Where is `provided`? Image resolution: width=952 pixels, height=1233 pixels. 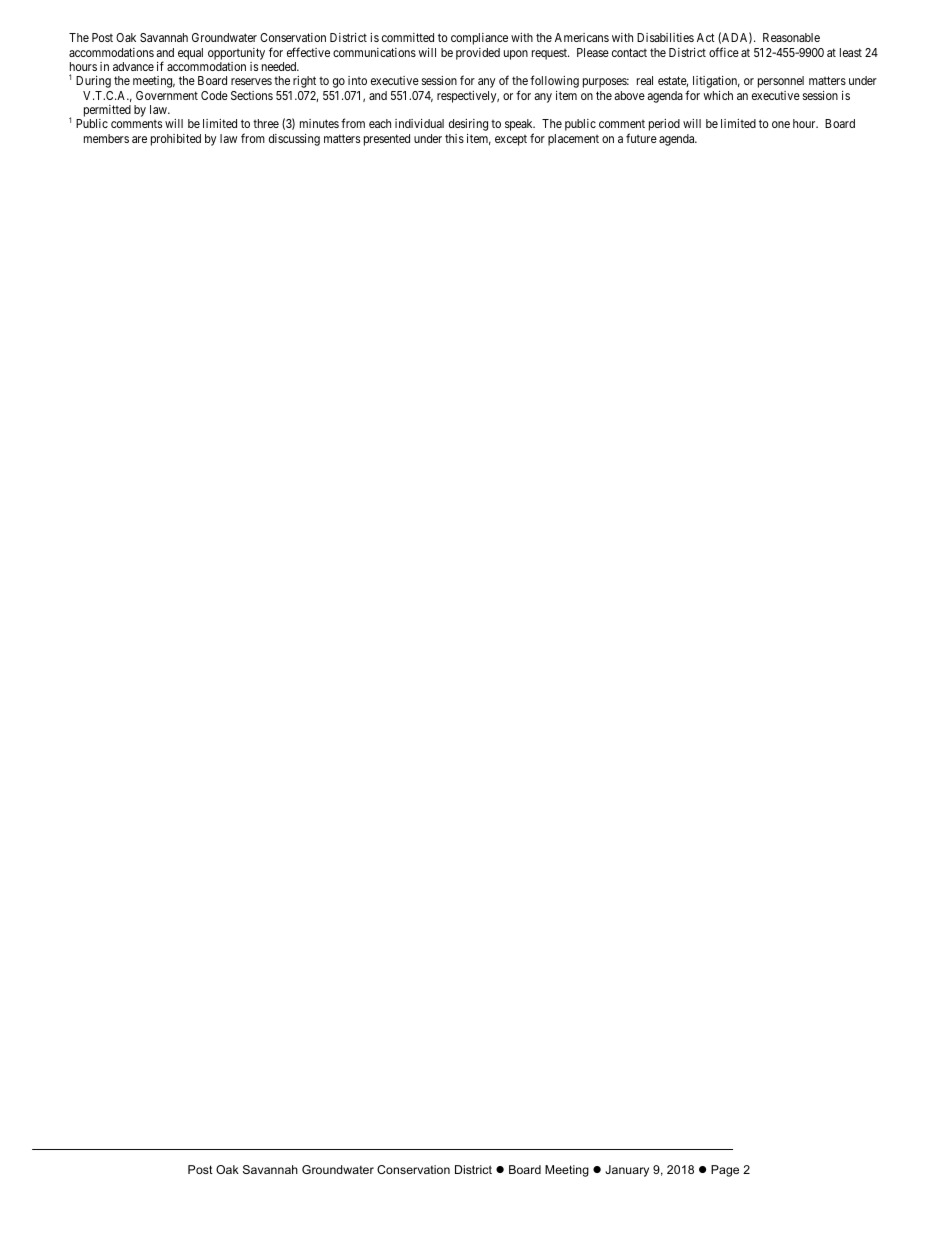 provided is located at coordinates (478, 54).
